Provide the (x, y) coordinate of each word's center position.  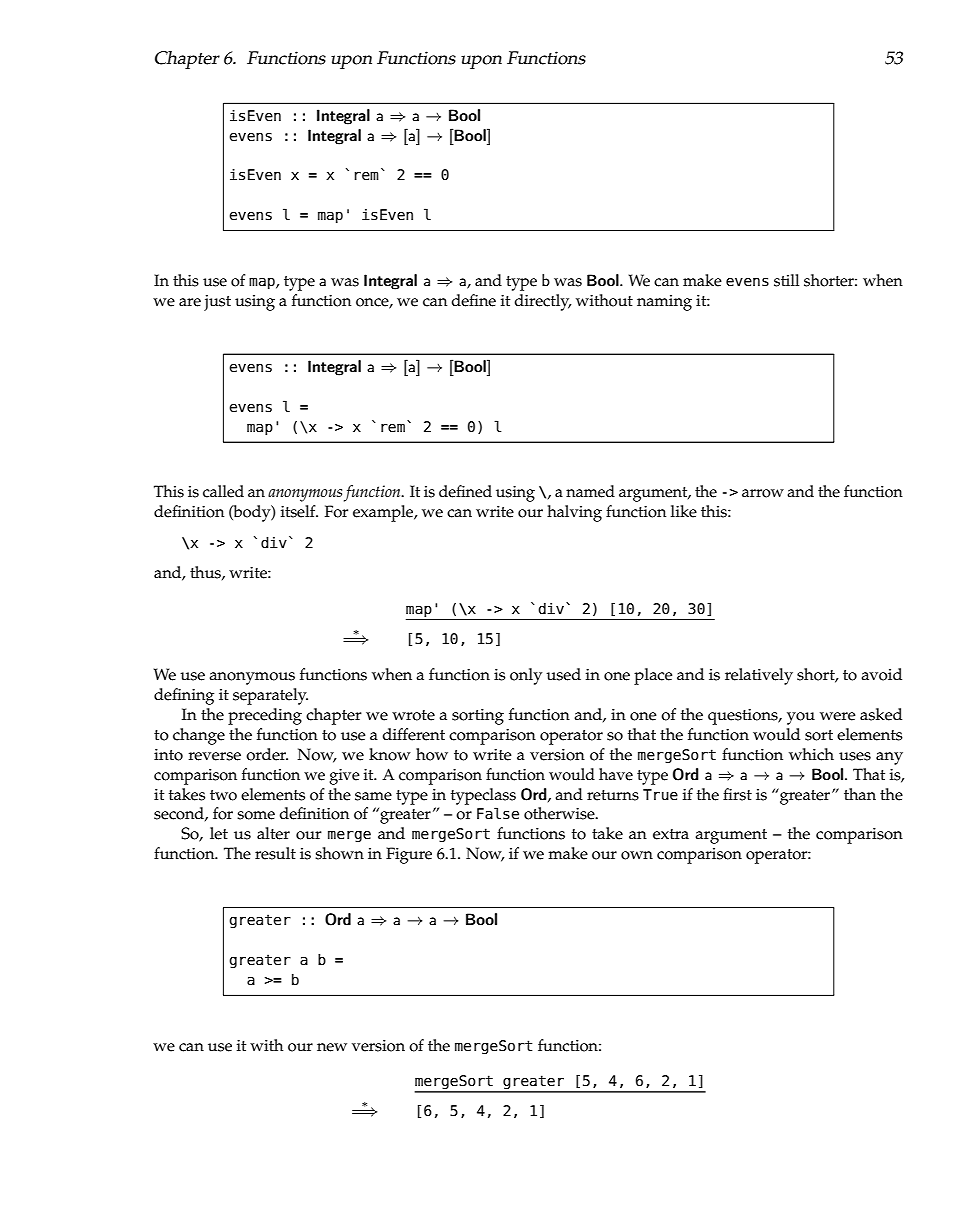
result (275, 853)
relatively (759, 676)
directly (542, 302)
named (590, 491)
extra (671, 834)
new (332, 1047)
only (526, 676)
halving (574, 513)
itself (299, 511)
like (684, 511)
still (786, 280)
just (217, 303)
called (223, 491)
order (267, 754)
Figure (409, 855)
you (801, 718)
